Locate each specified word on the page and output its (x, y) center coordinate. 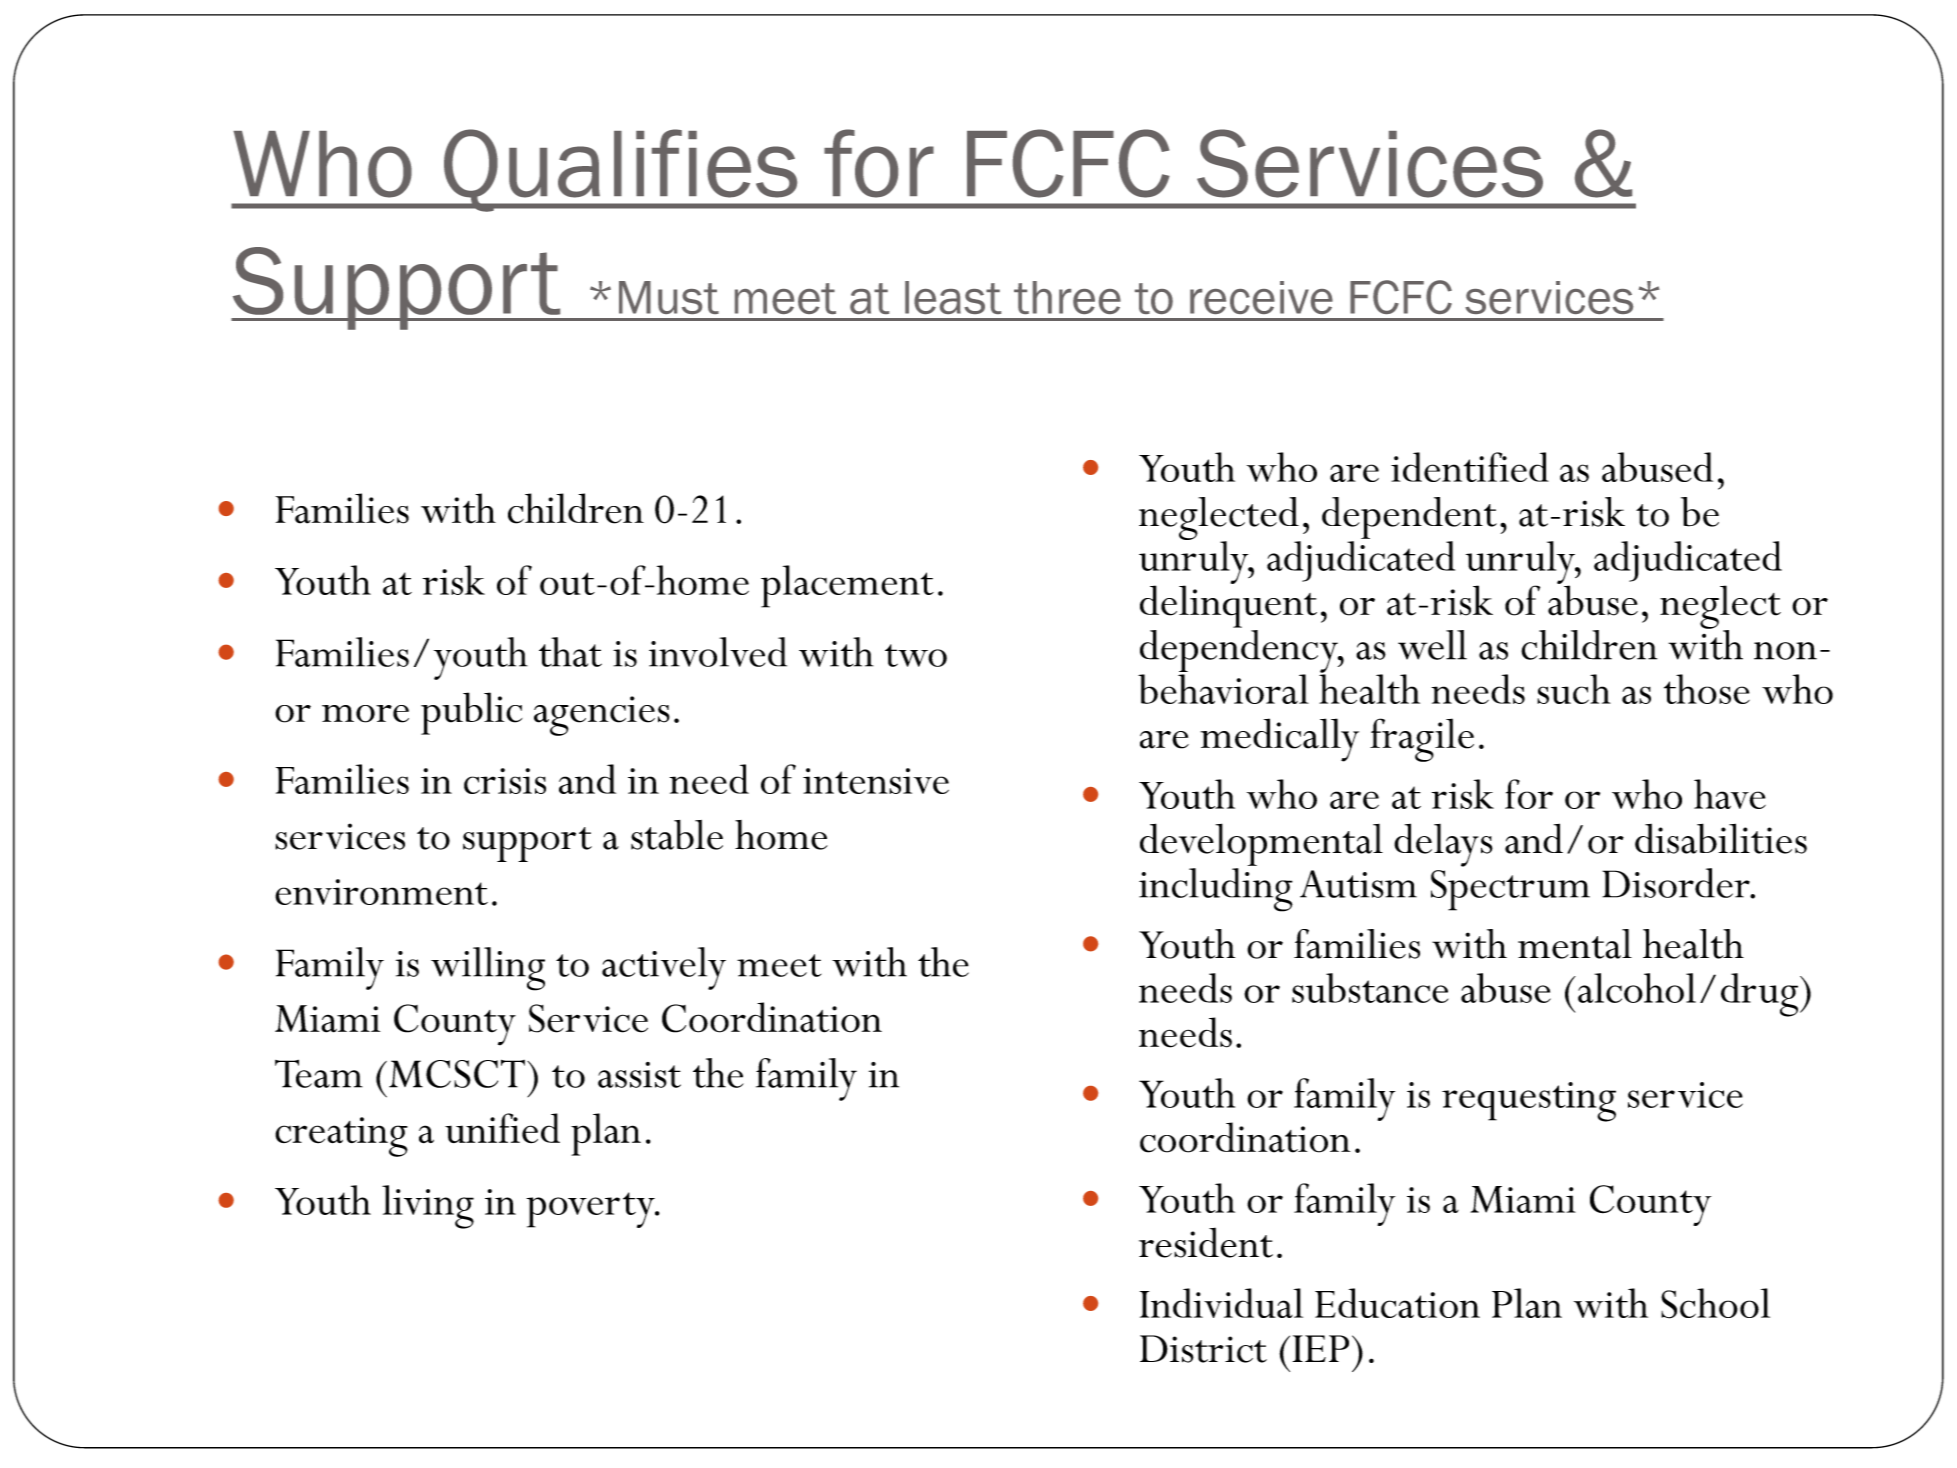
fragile (1422, 740)
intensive (876, 781)
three (1067, 297)
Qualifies (621, 170)
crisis (505, 781)
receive (1261, 297)
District (1203, 1349)
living (428, 1207)
